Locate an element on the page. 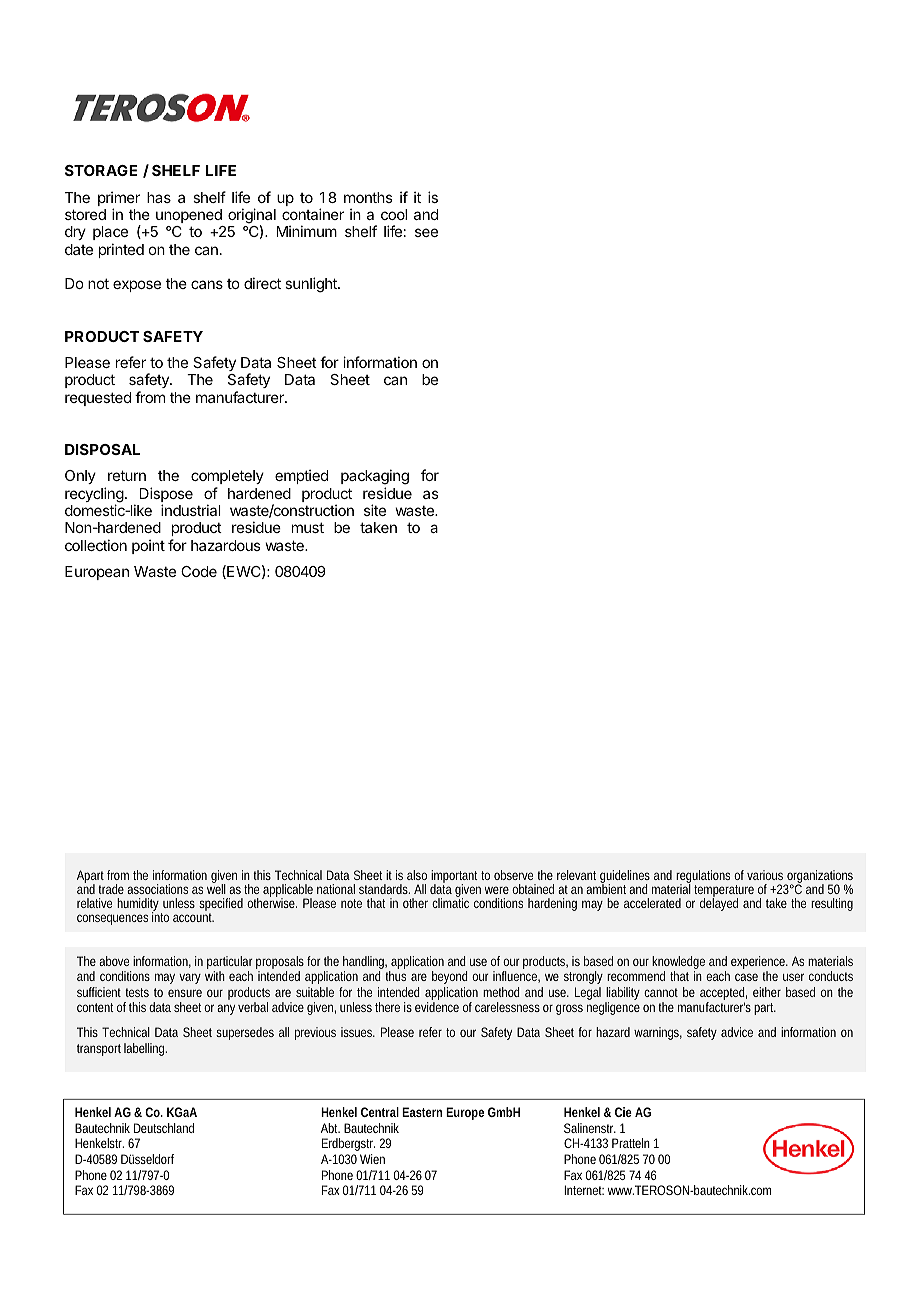  Deutschland is located at coordinates (164, 1128).
